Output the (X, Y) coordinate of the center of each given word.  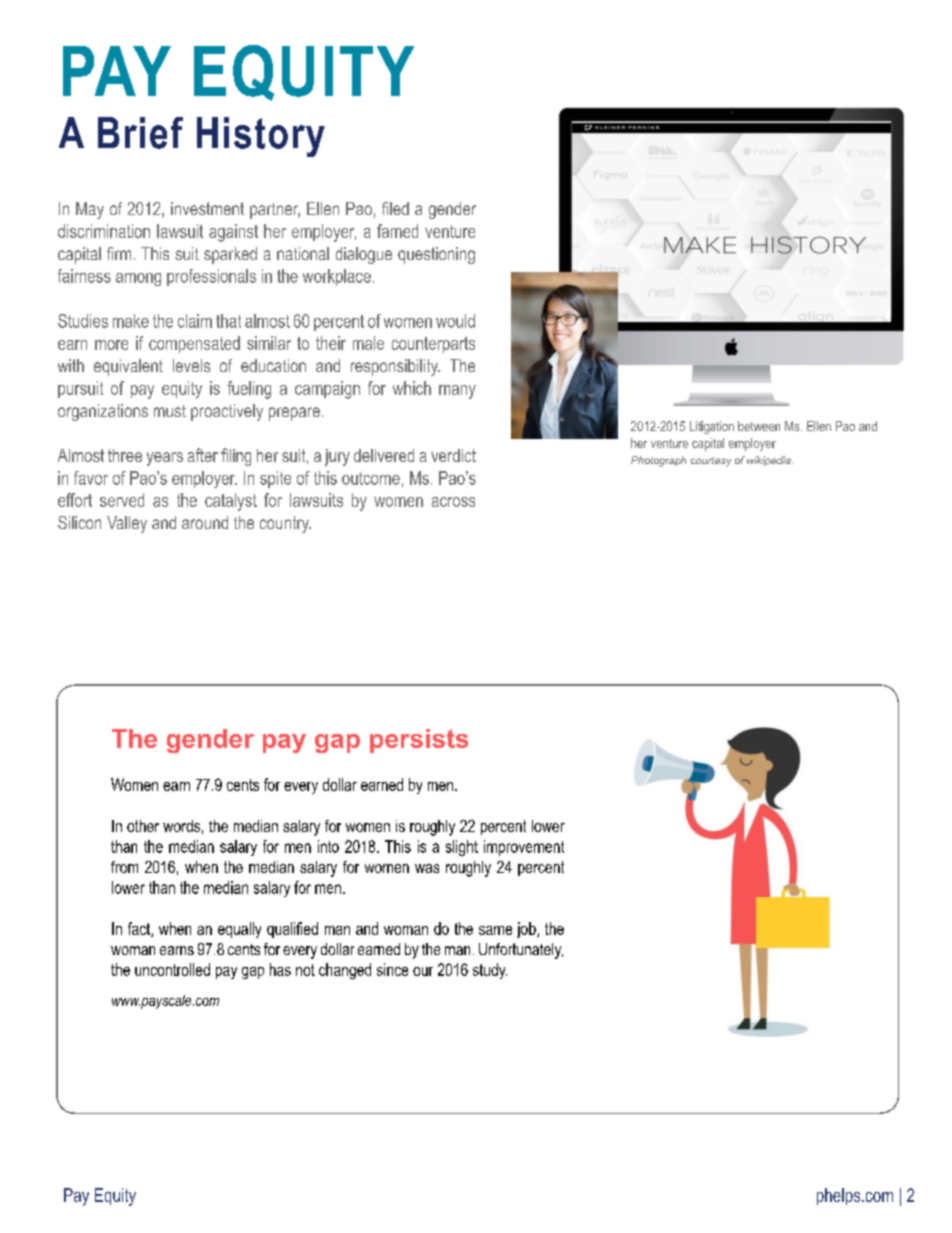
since (392, 969)
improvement (524, 848)
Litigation (712, 427)
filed (395, 208)
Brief (140, 133)
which (412, 388)
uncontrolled (172, 969)
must (170, 411)
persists (419, 741)
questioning (436, 255)
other (143, 826)
